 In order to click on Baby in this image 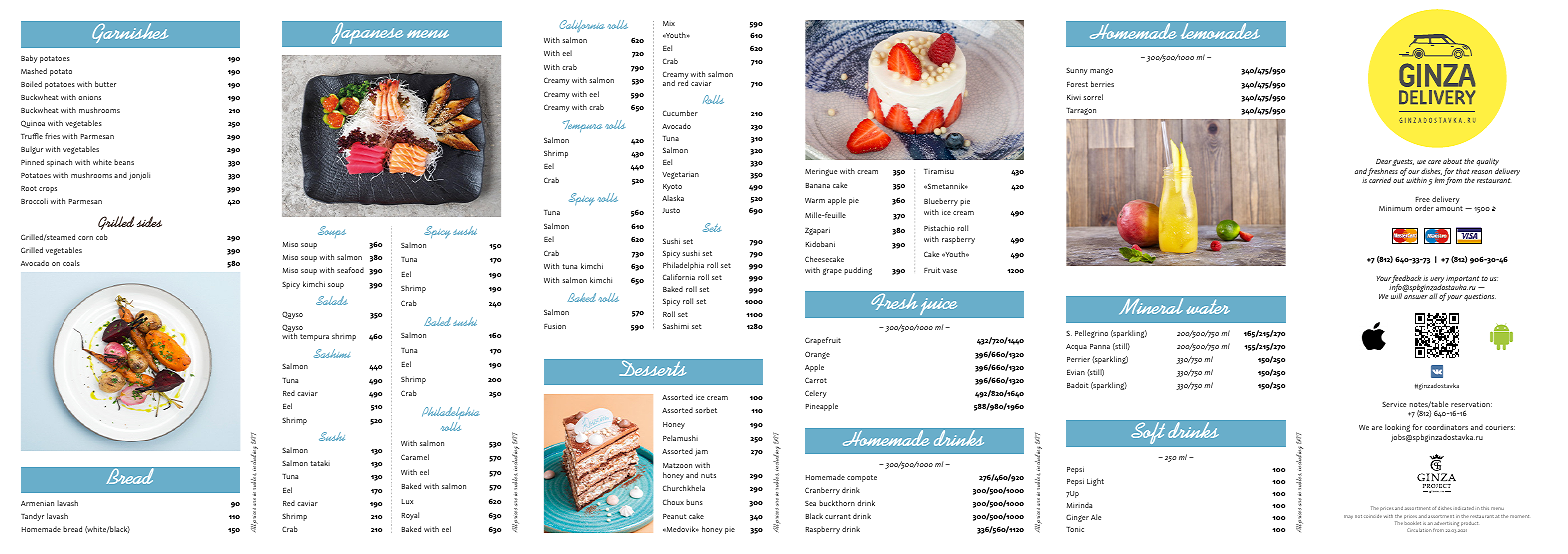, I will do `click(29, 59)`.
